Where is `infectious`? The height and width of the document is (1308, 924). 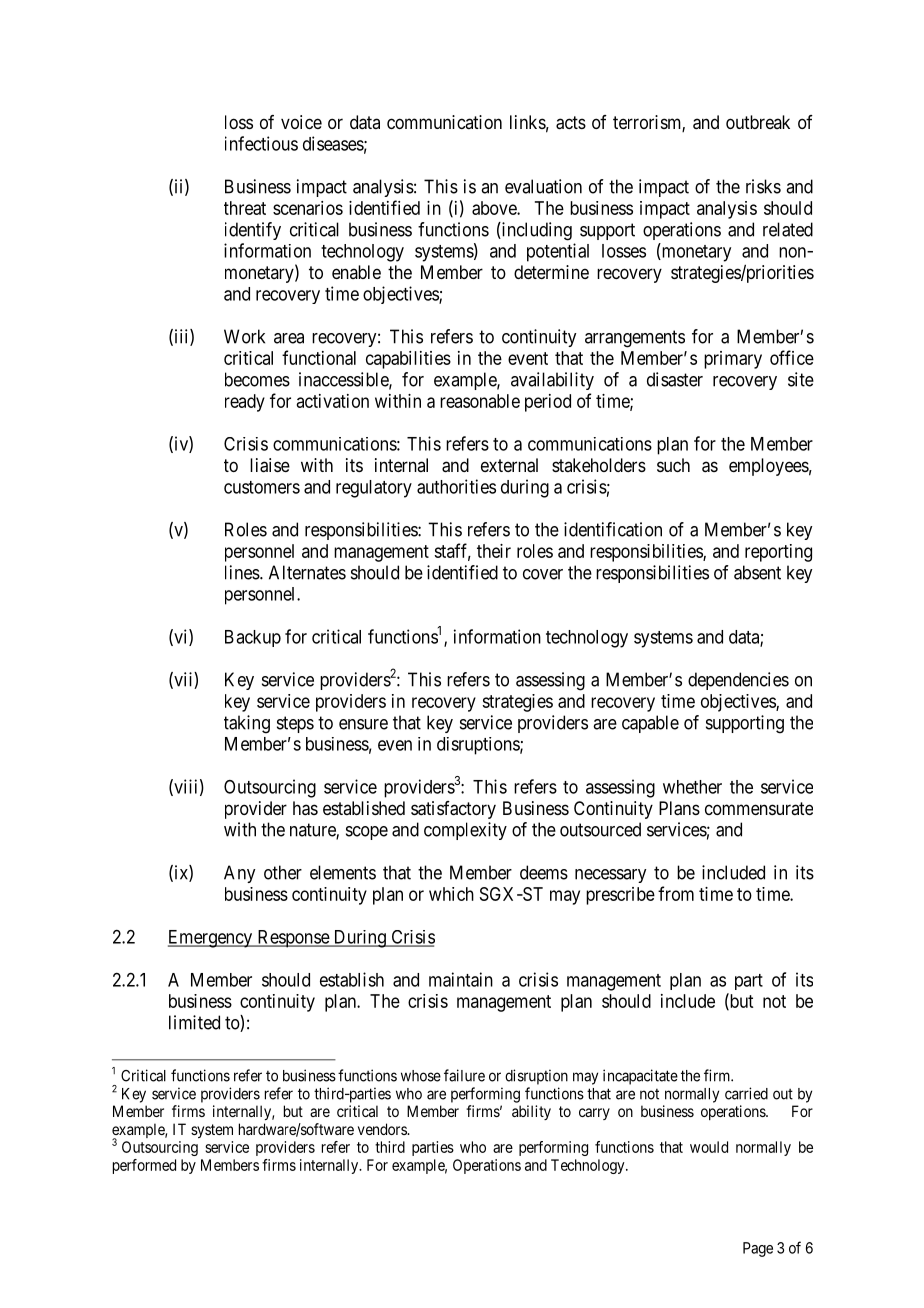 infectious is located at coordinates (261, 143).
